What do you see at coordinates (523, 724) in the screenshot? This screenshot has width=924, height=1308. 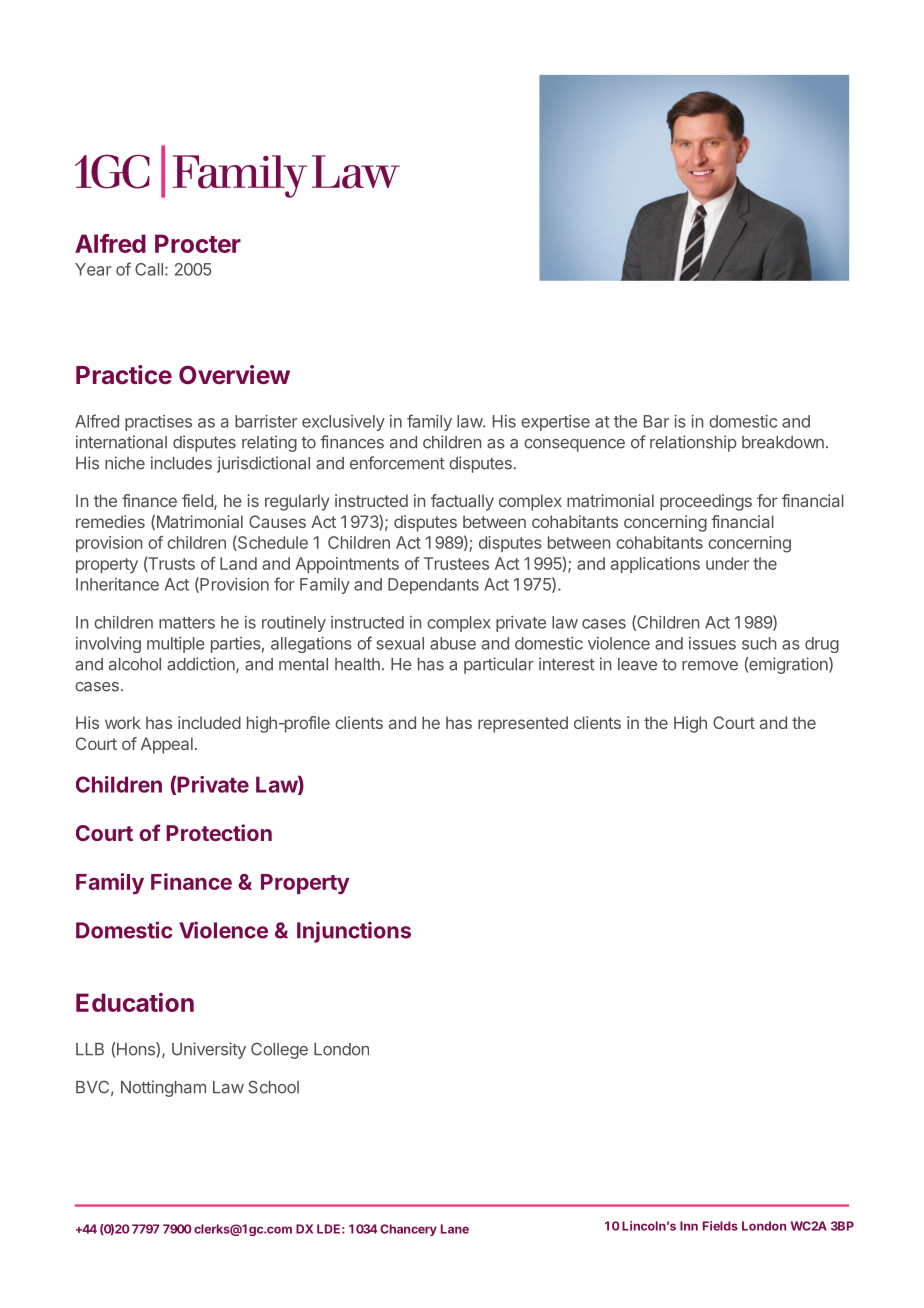 I see `represented` at bounding box center [523, 724].
